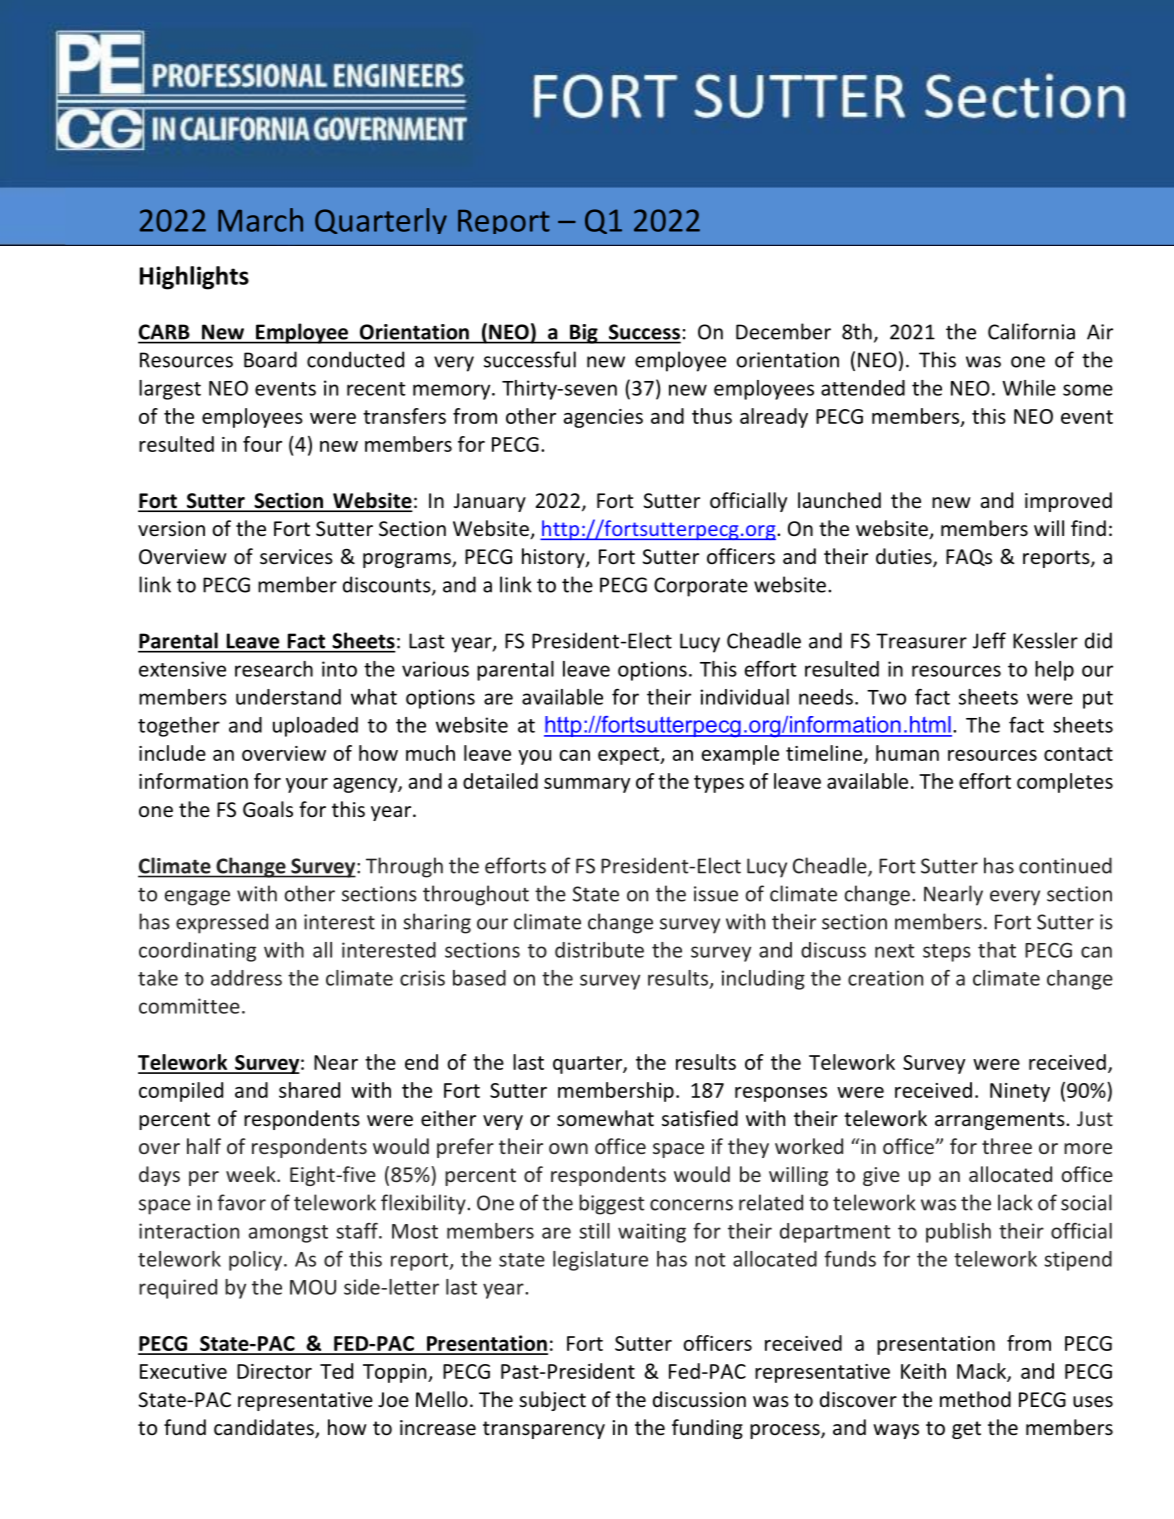 The width and height of the image is (1174, 1519). Describe the element at coordinates (1065, 865) in the image. I see `continued` at that location.
